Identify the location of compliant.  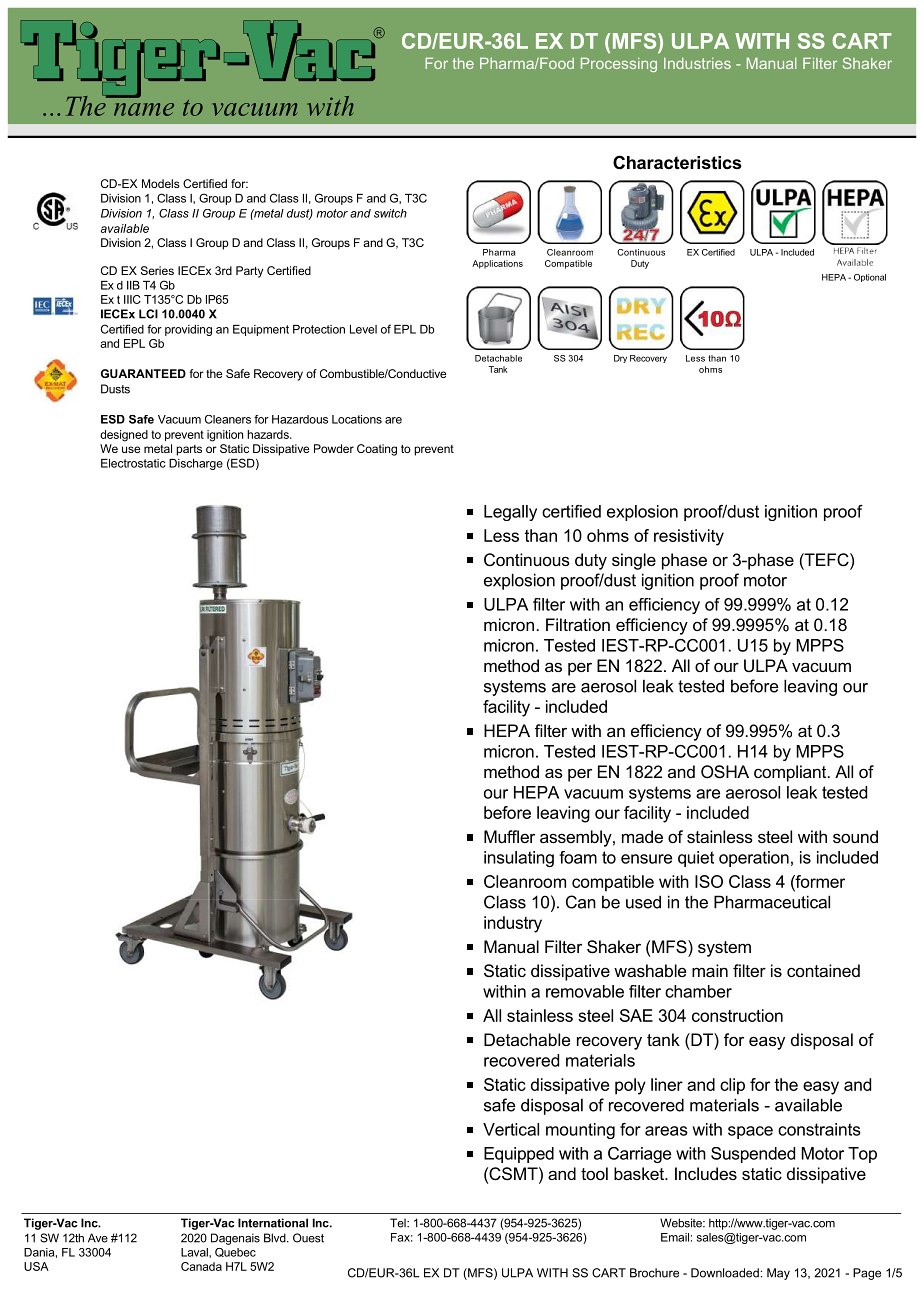
(791, 773).
